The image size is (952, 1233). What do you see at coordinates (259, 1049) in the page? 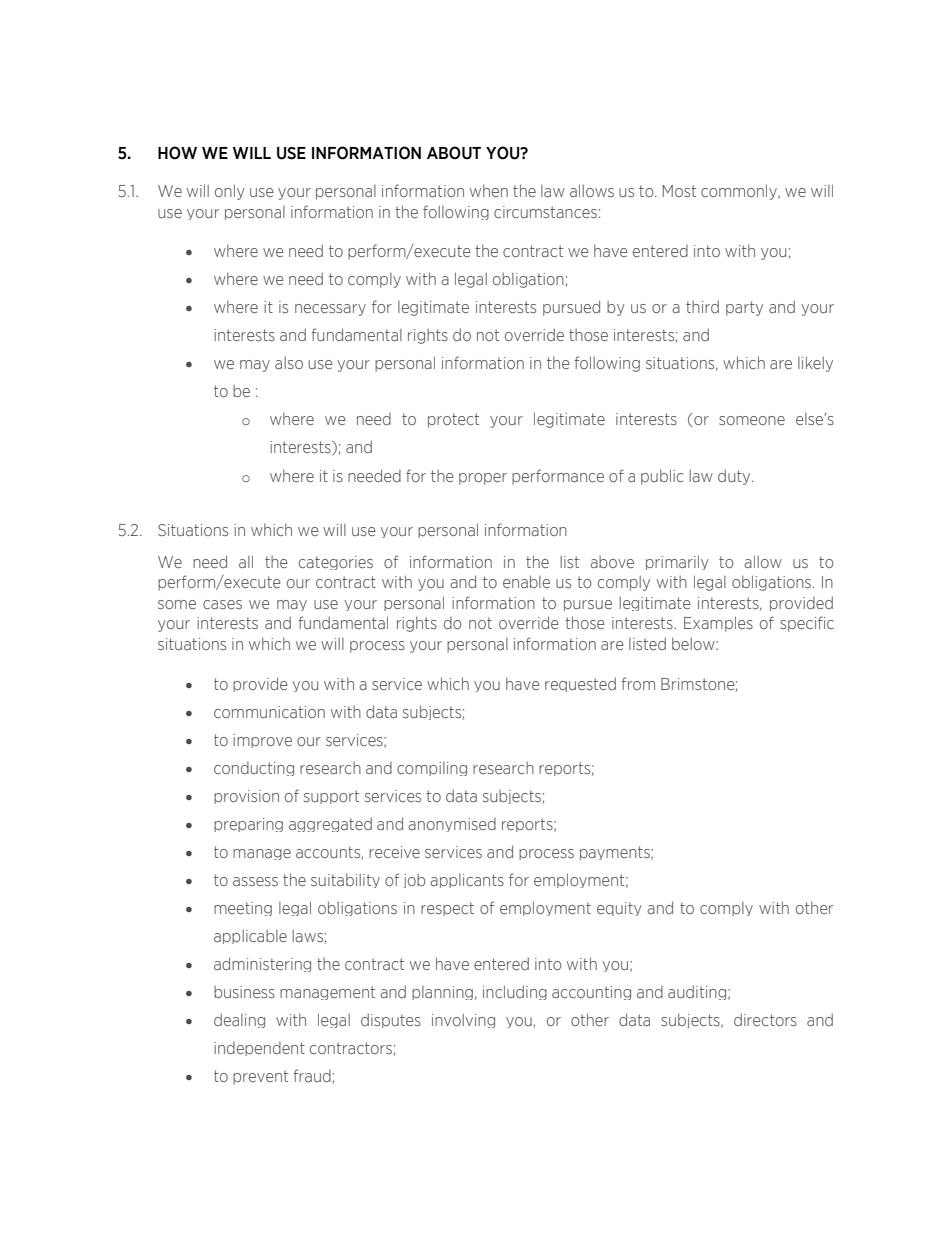
I see `independent` at bounding box center [259, 1049].
